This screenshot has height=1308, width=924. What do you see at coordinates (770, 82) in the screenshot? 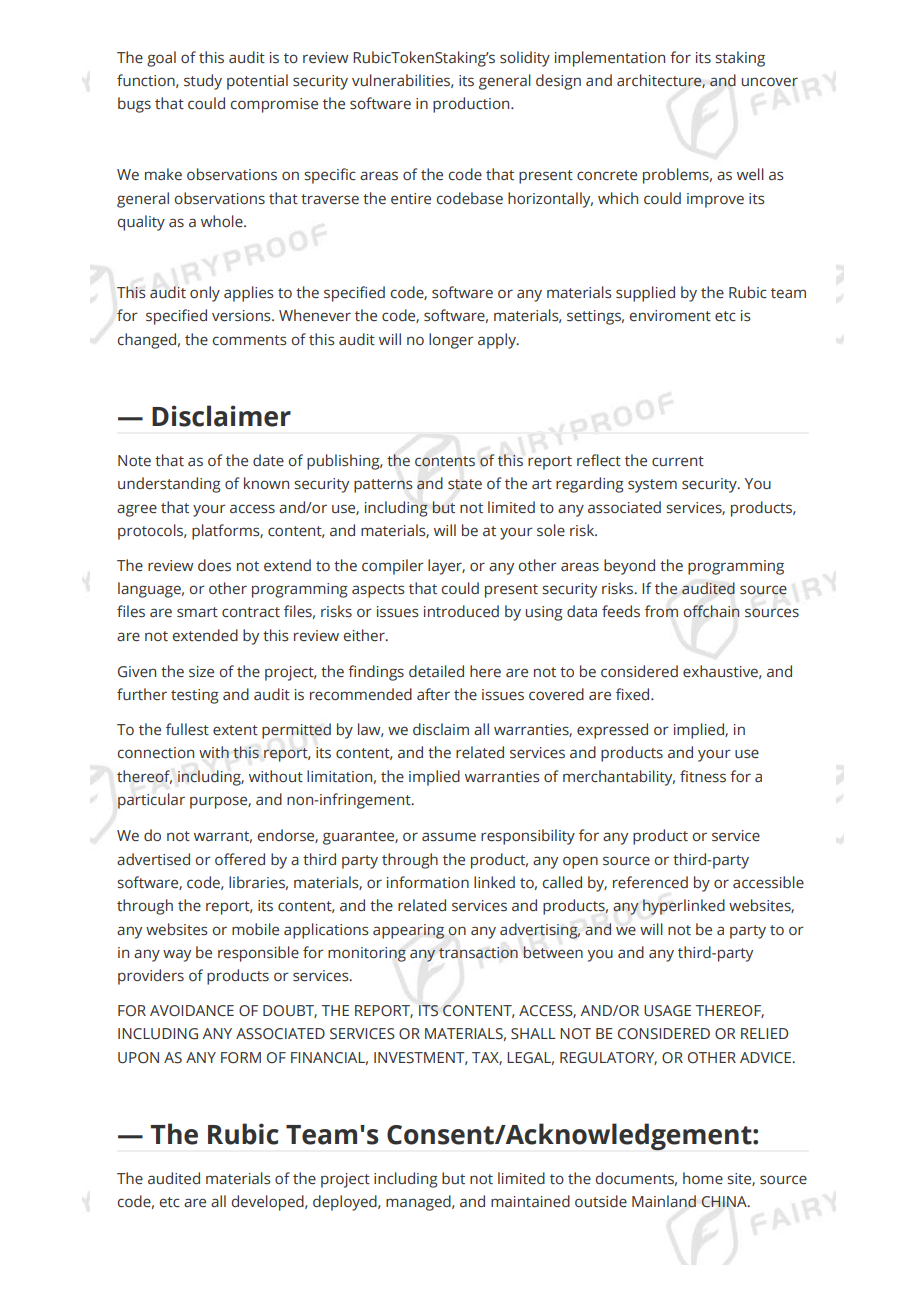
I see `uncover` at bounding box center [770, 82].
